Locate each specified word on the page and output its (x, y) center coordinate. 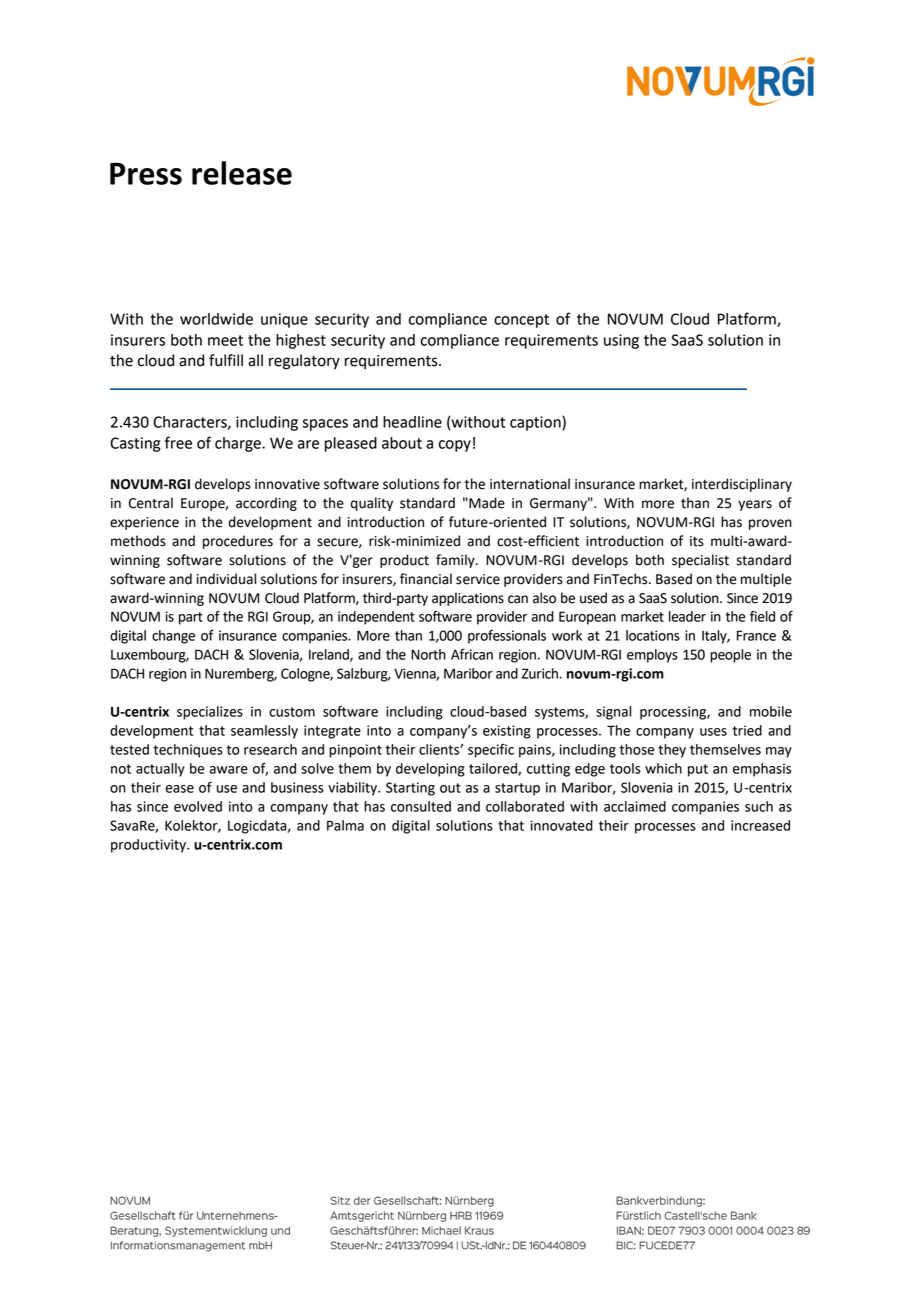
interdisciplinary (742, 485)
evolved (198, 806)
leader (687, 616)
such (759, 806)
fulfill (226, 360)
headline (412, 422)
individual (226, 579)
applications (468, 599)
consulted (421, 806)
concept (521, 321)
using (621, 341)
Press (146, 173)
